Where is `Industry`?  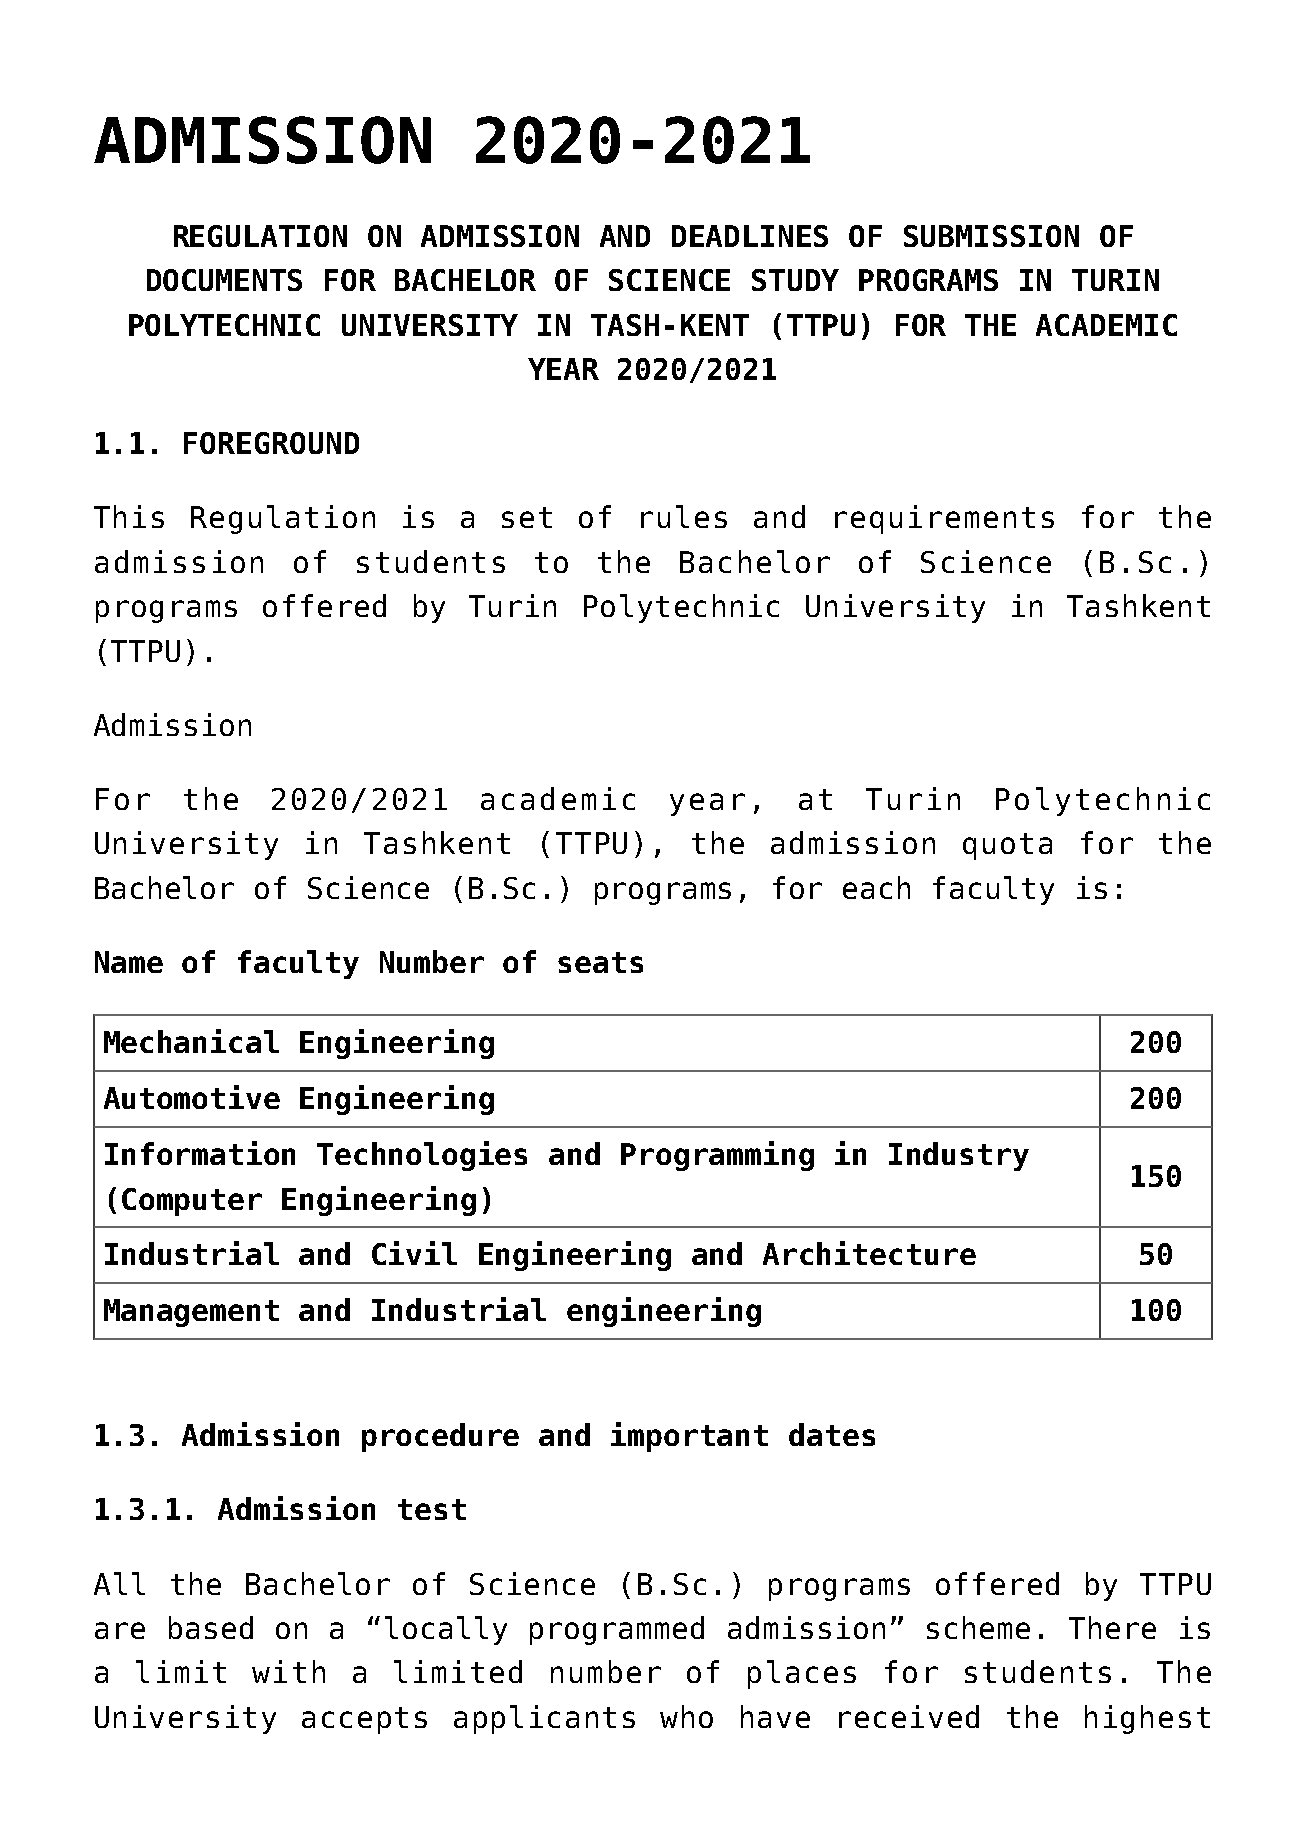
Industry is located at coordinates (959, 1156).
